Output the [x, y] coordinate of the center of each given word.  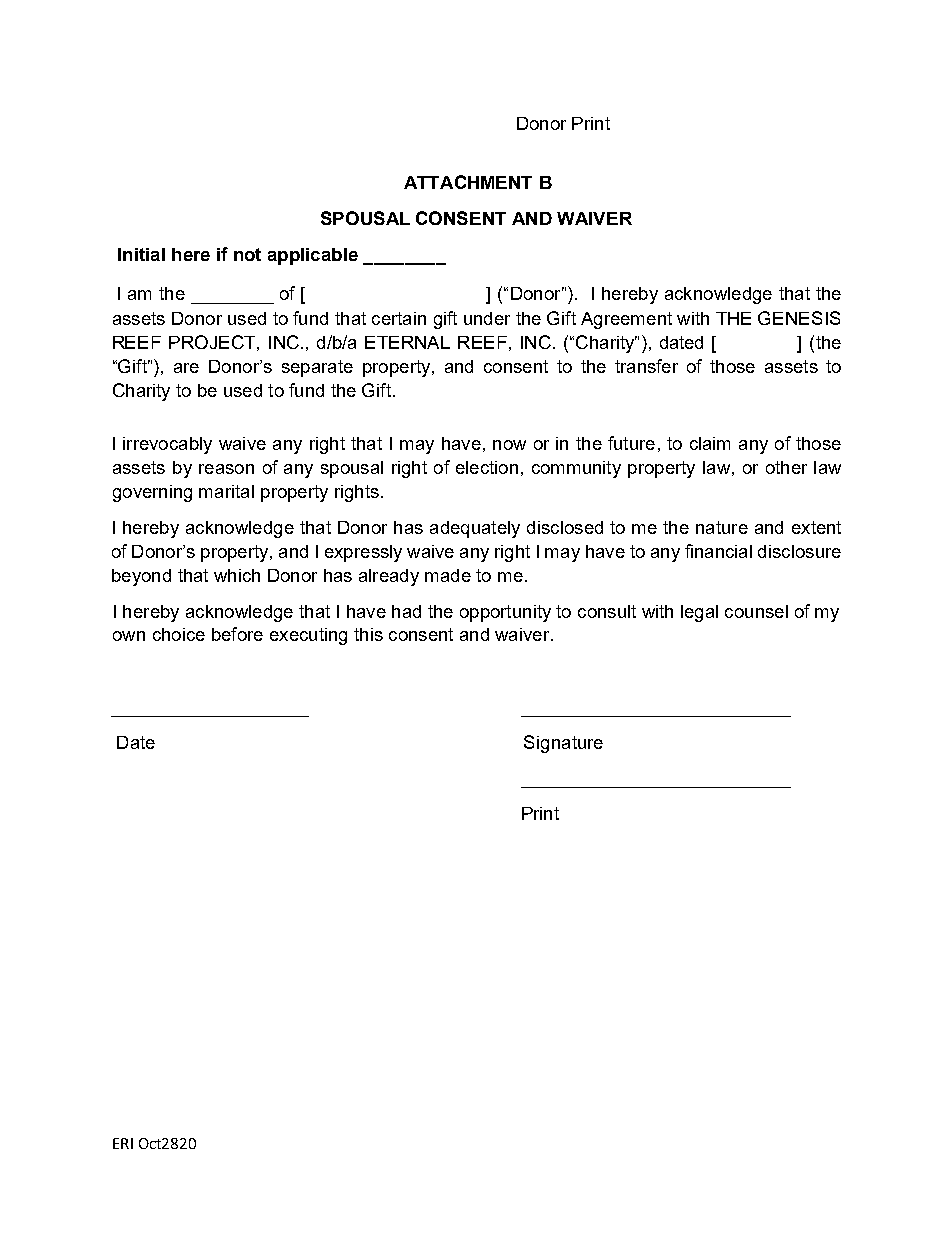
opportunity [505, 613]
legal [699, 613]
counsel [756, 611]
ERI [123, 1143]
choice [179, 634]
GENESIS [799, 318]
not [247, 254]
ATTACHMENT [468, 182]
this [368, 634]
